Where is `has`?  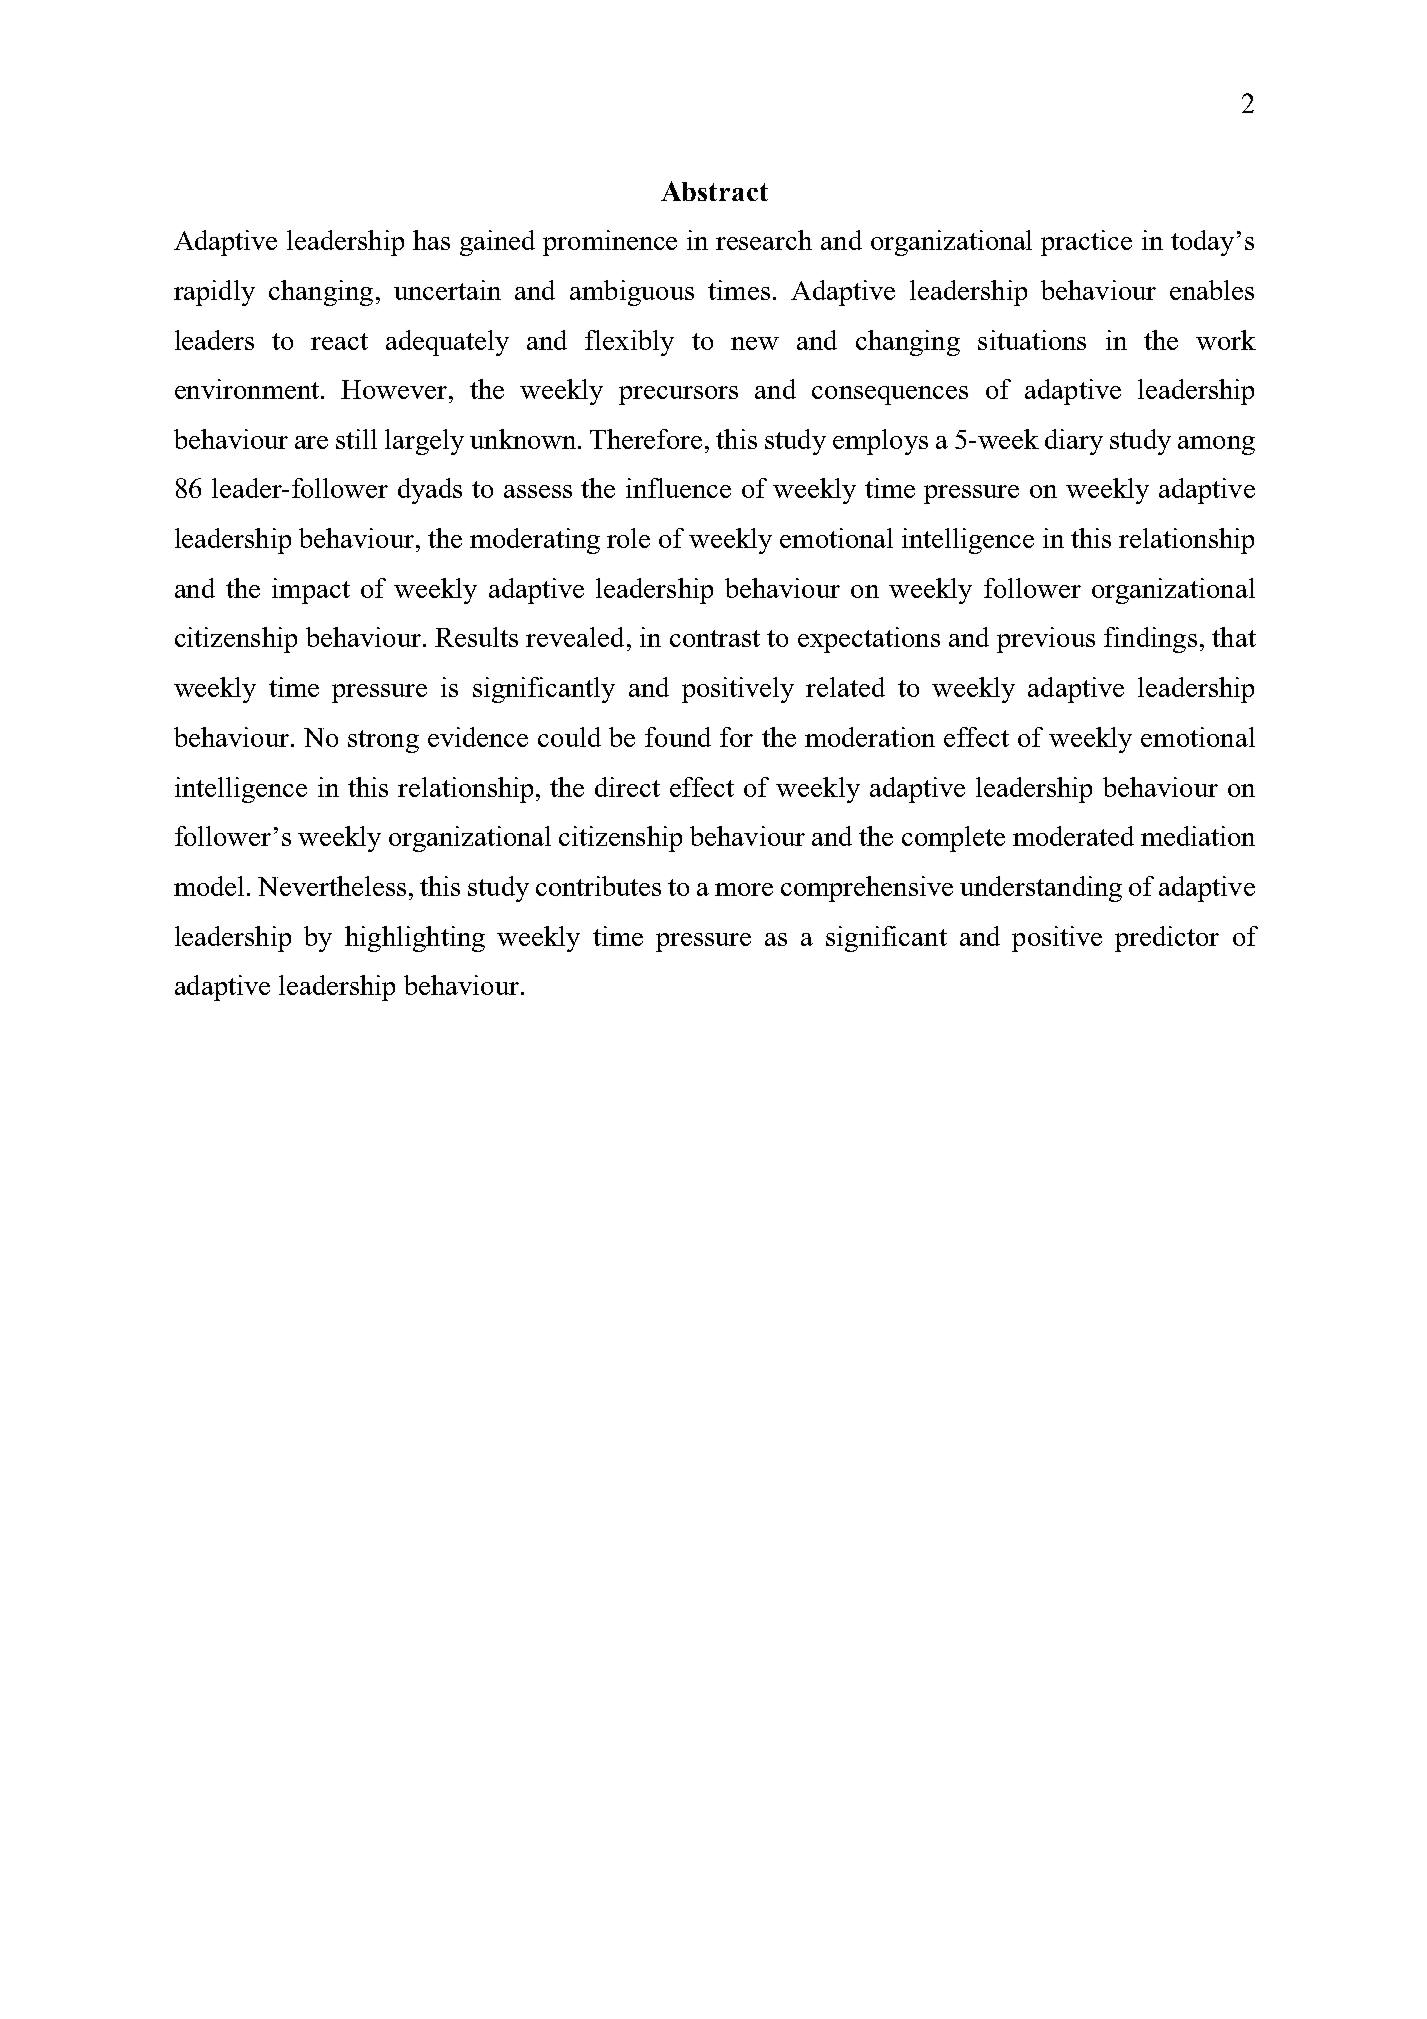
has is located at coordinates (431, 240).
